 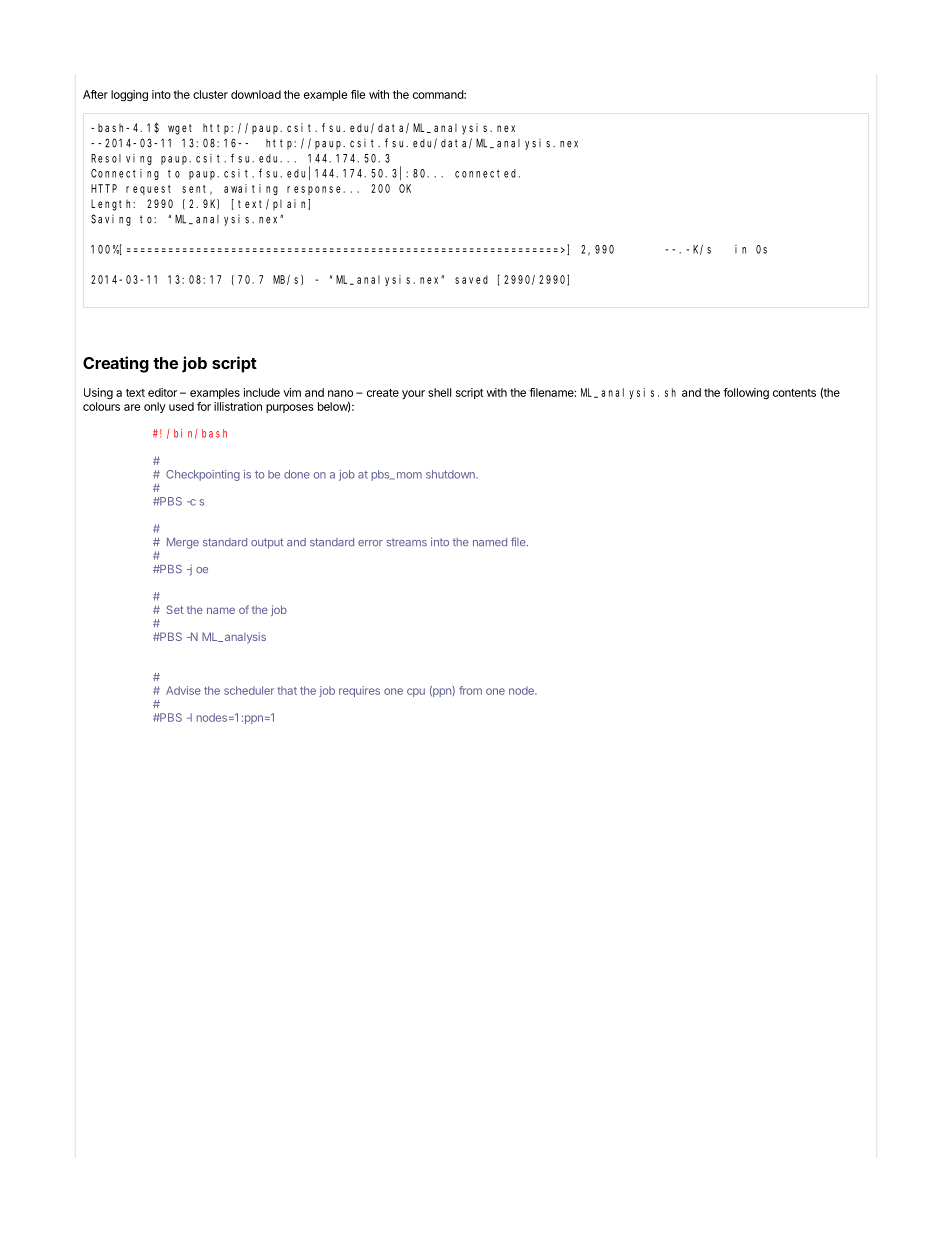 I want to click on Advise, so click(x=183, y=690).
